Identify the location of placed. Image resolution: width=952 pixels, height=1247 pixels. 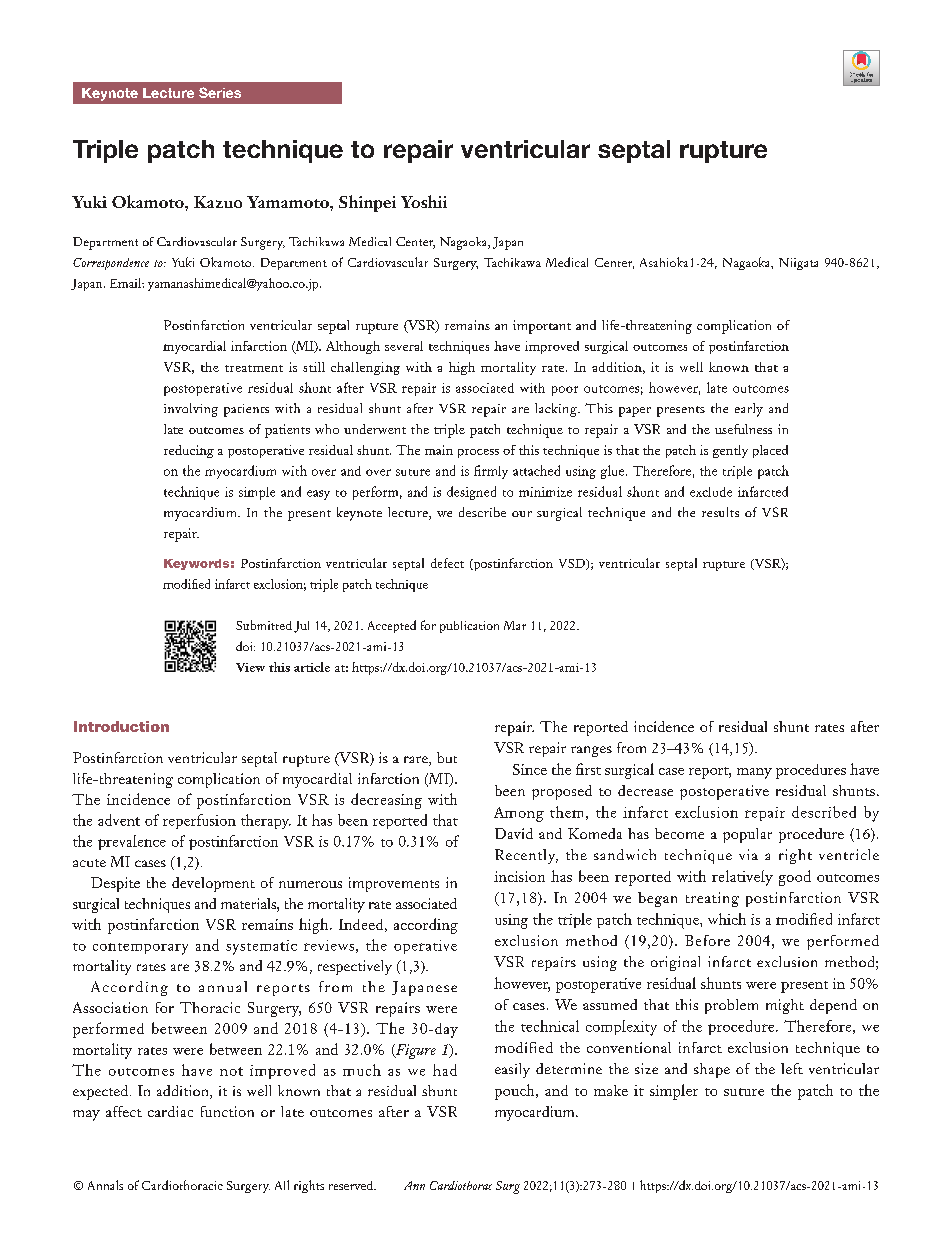
(770, 451).
